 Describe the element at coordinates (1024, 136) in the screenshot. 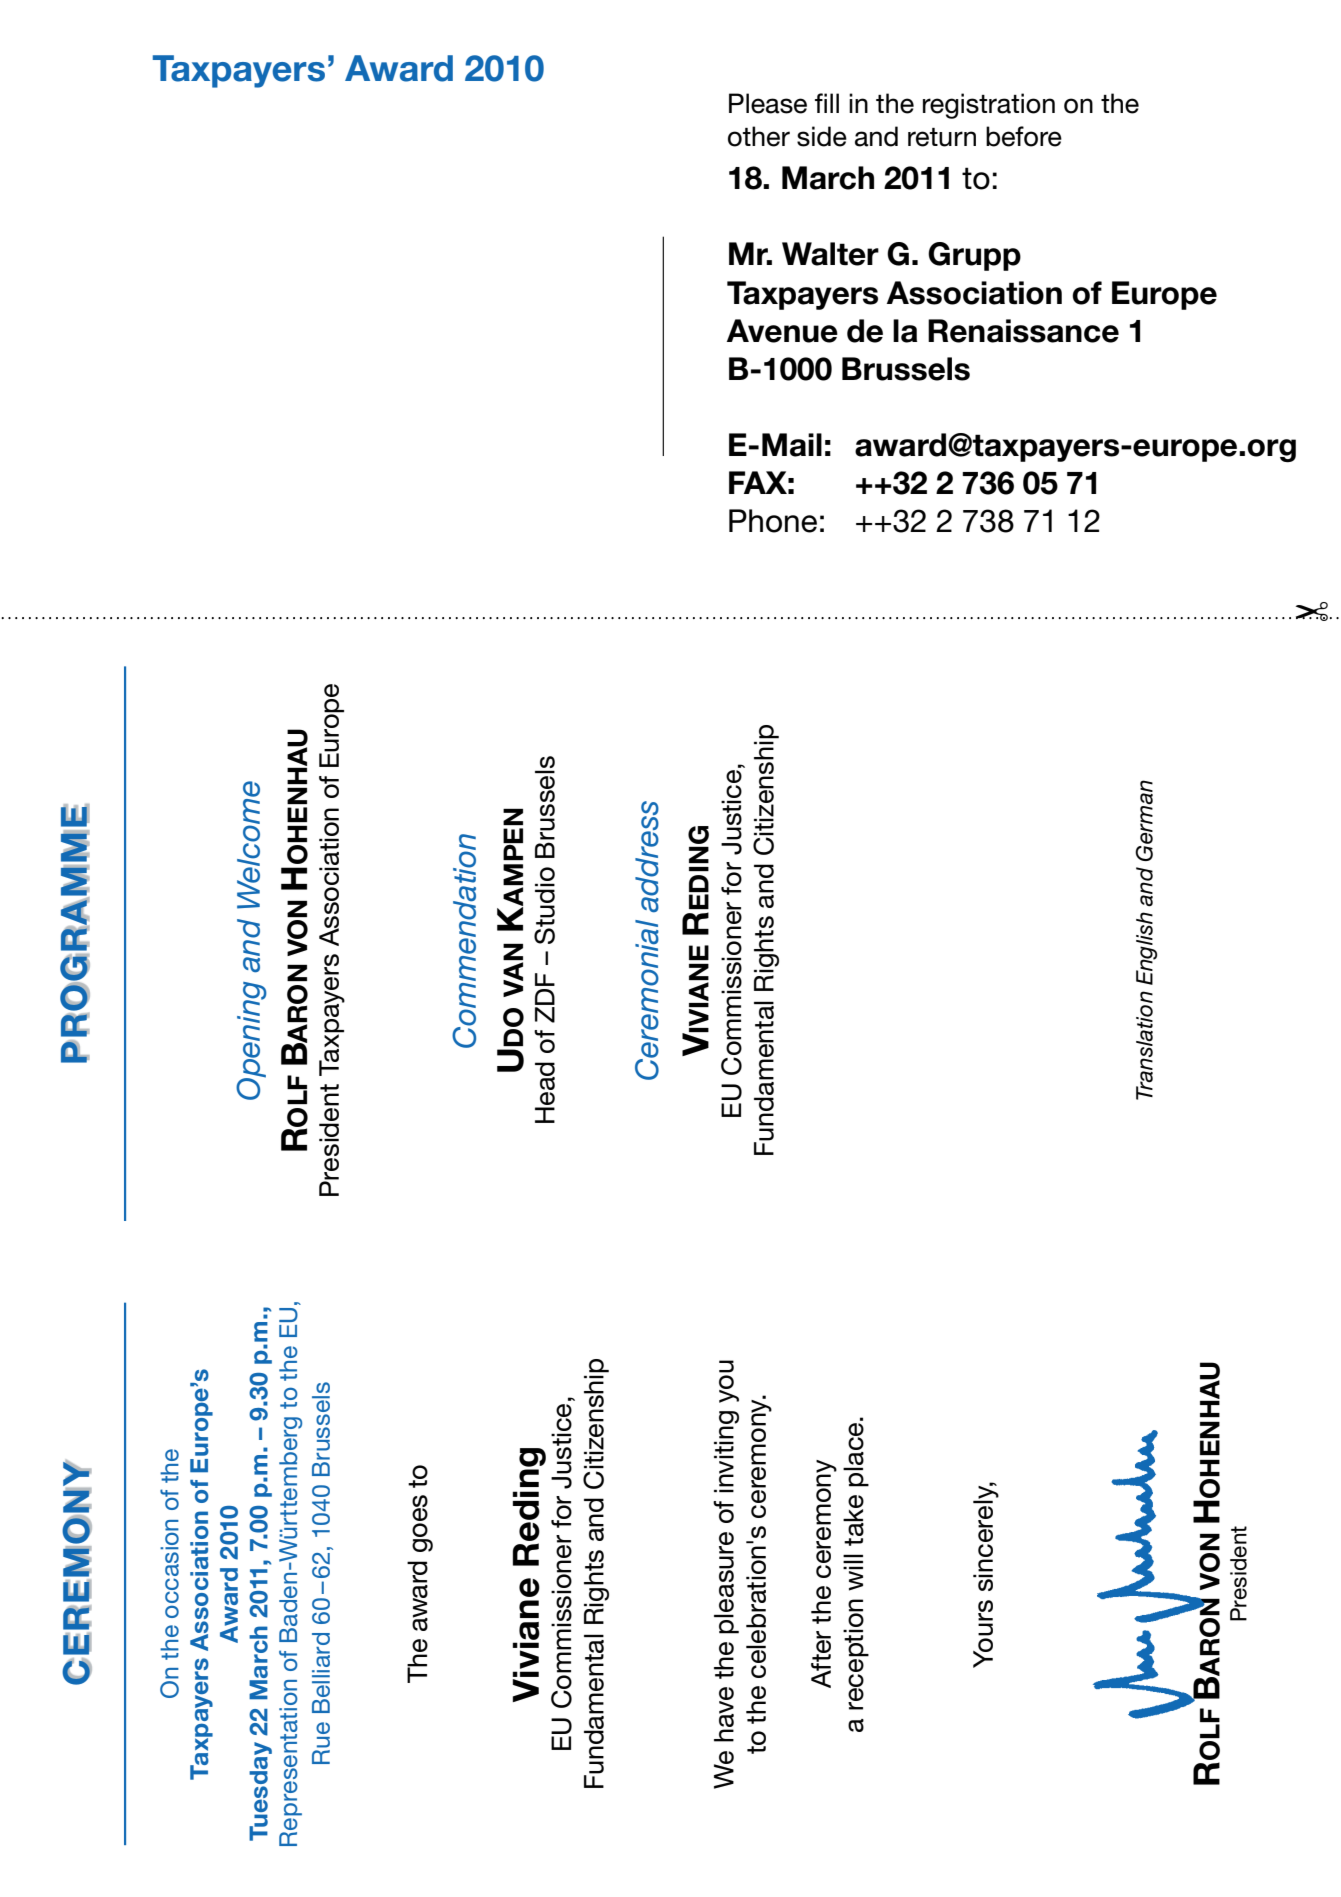

I see `before` at that location.
